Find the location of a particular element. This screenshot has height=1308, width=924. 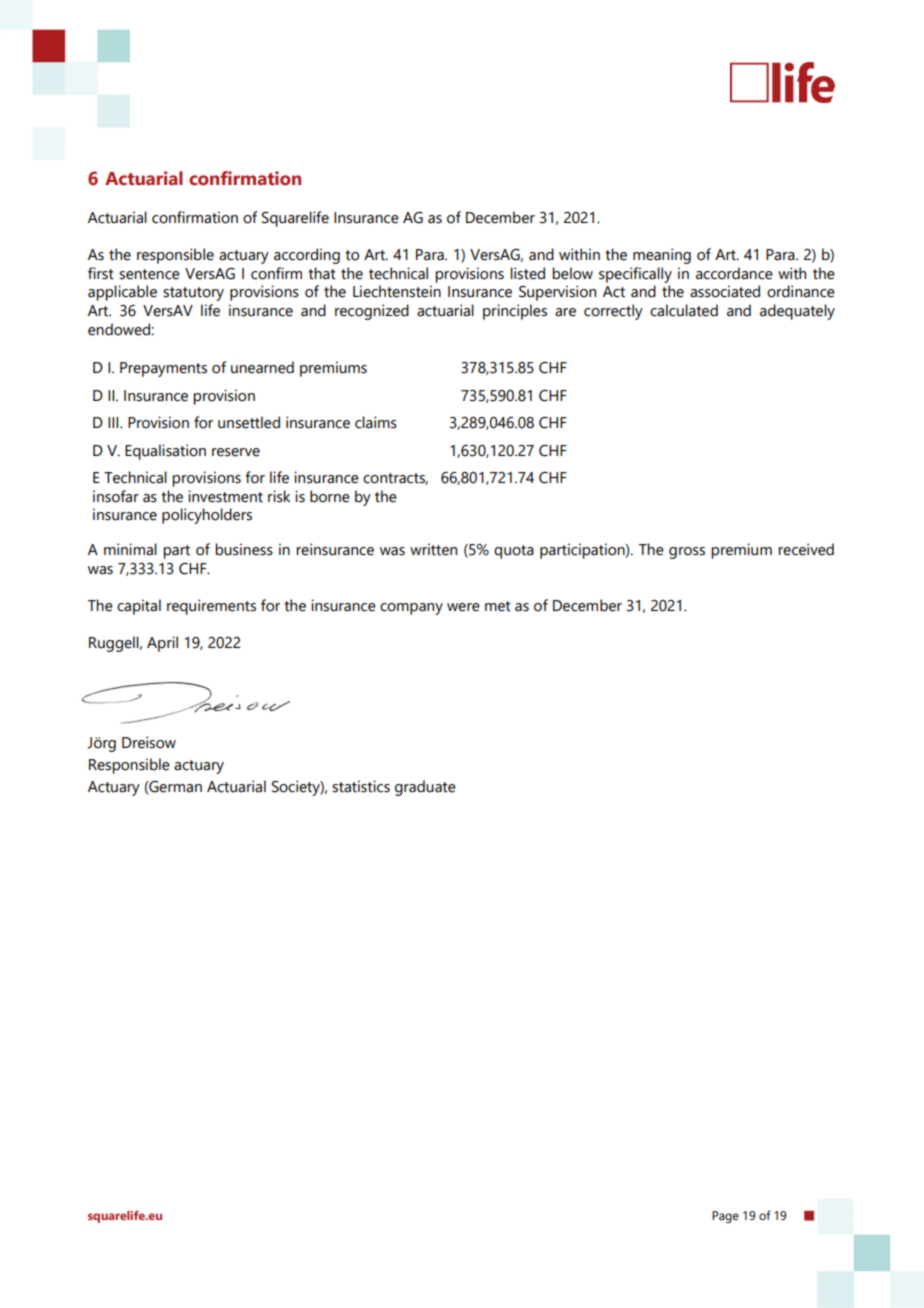

associated is located at coordinates (725, 291).
